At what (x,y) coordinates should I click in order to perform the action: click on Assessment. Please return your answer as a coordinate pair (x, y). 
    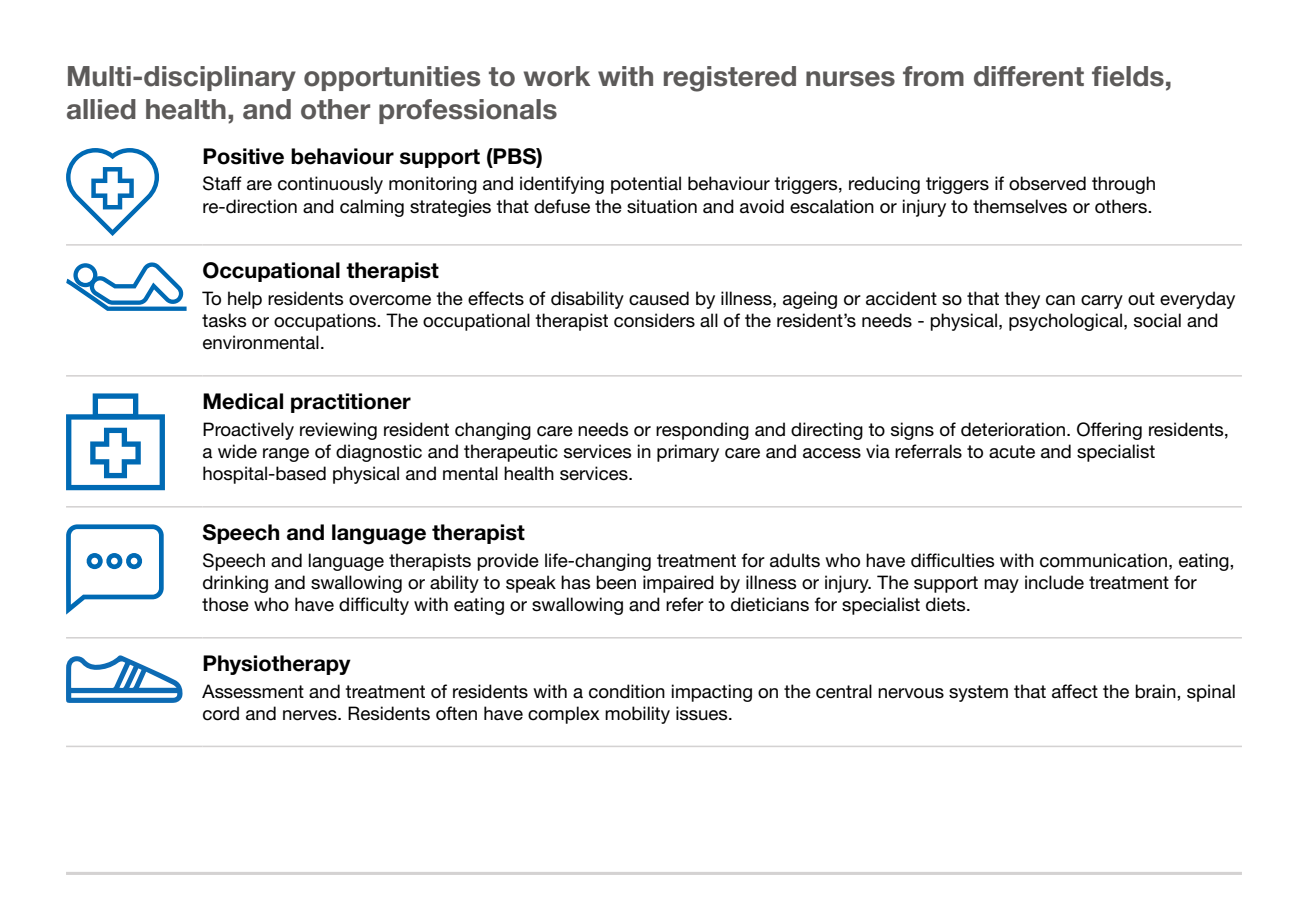
    Looking at the image, I should click on (253, 691).
